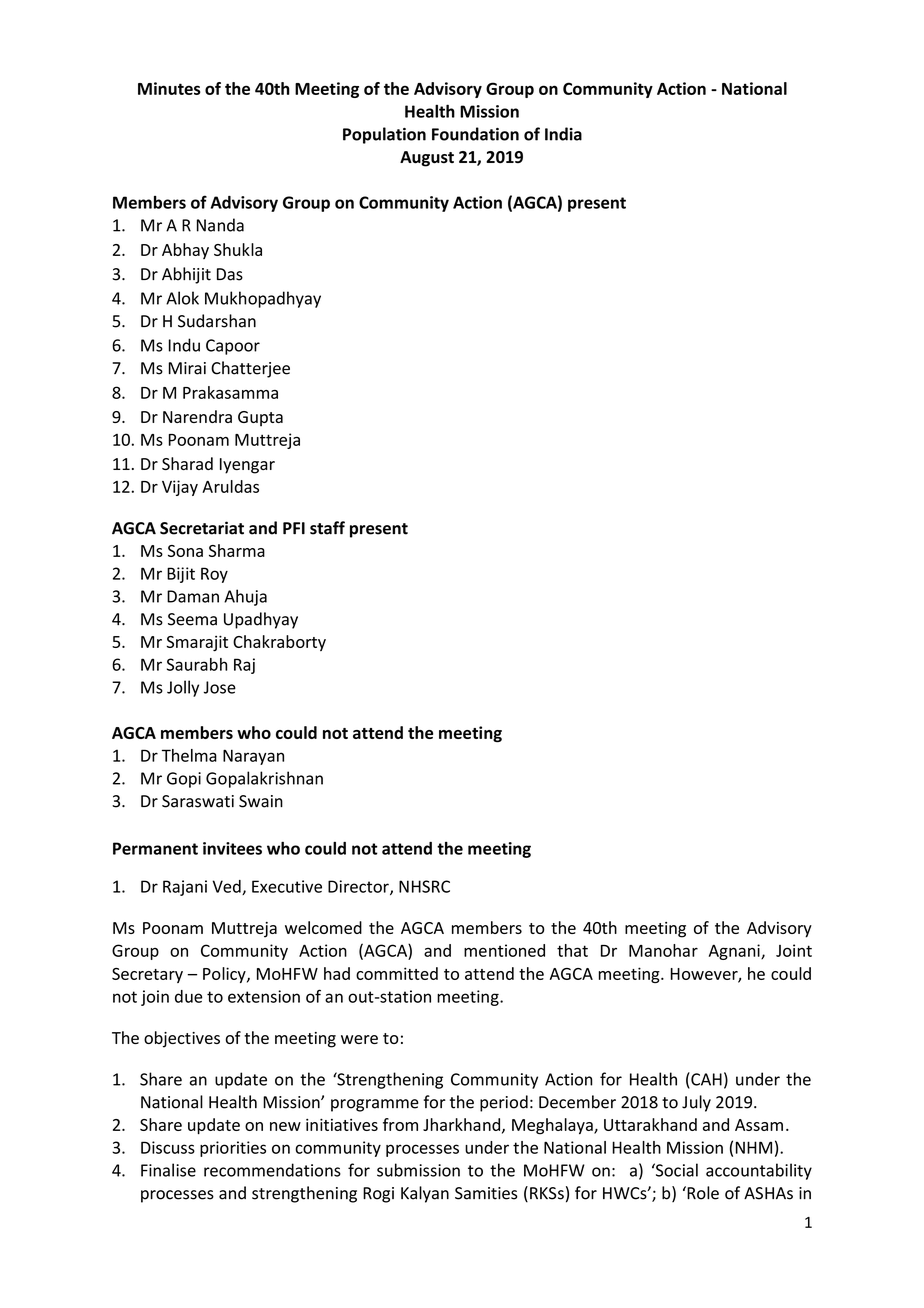 The width and height of the page is (924, 1308). I want to click on Saraswati, so click(198, 801).
